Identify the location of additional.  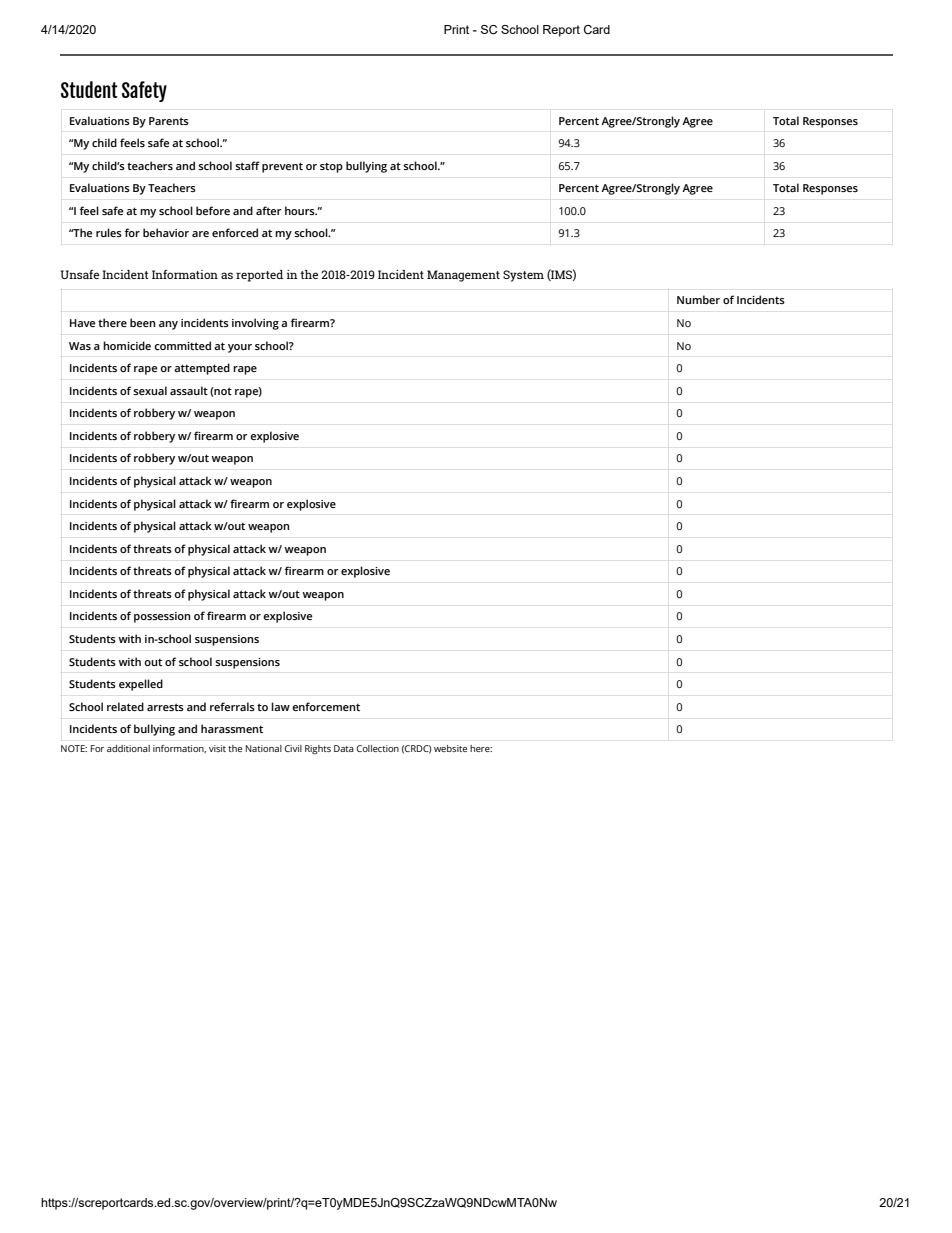
(128, 748).
